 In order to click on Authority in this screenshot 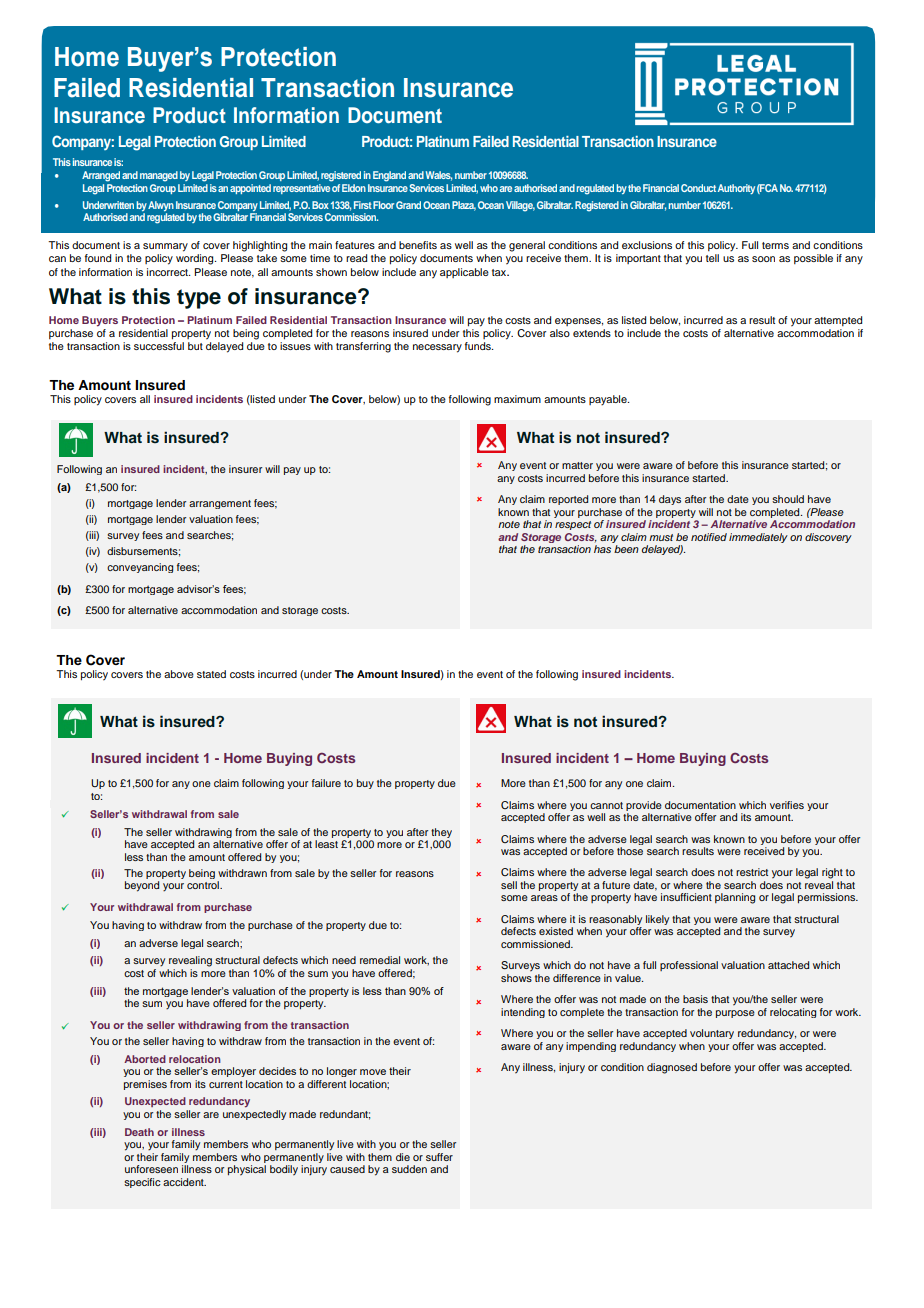, I will do `click(736, 189)`.
